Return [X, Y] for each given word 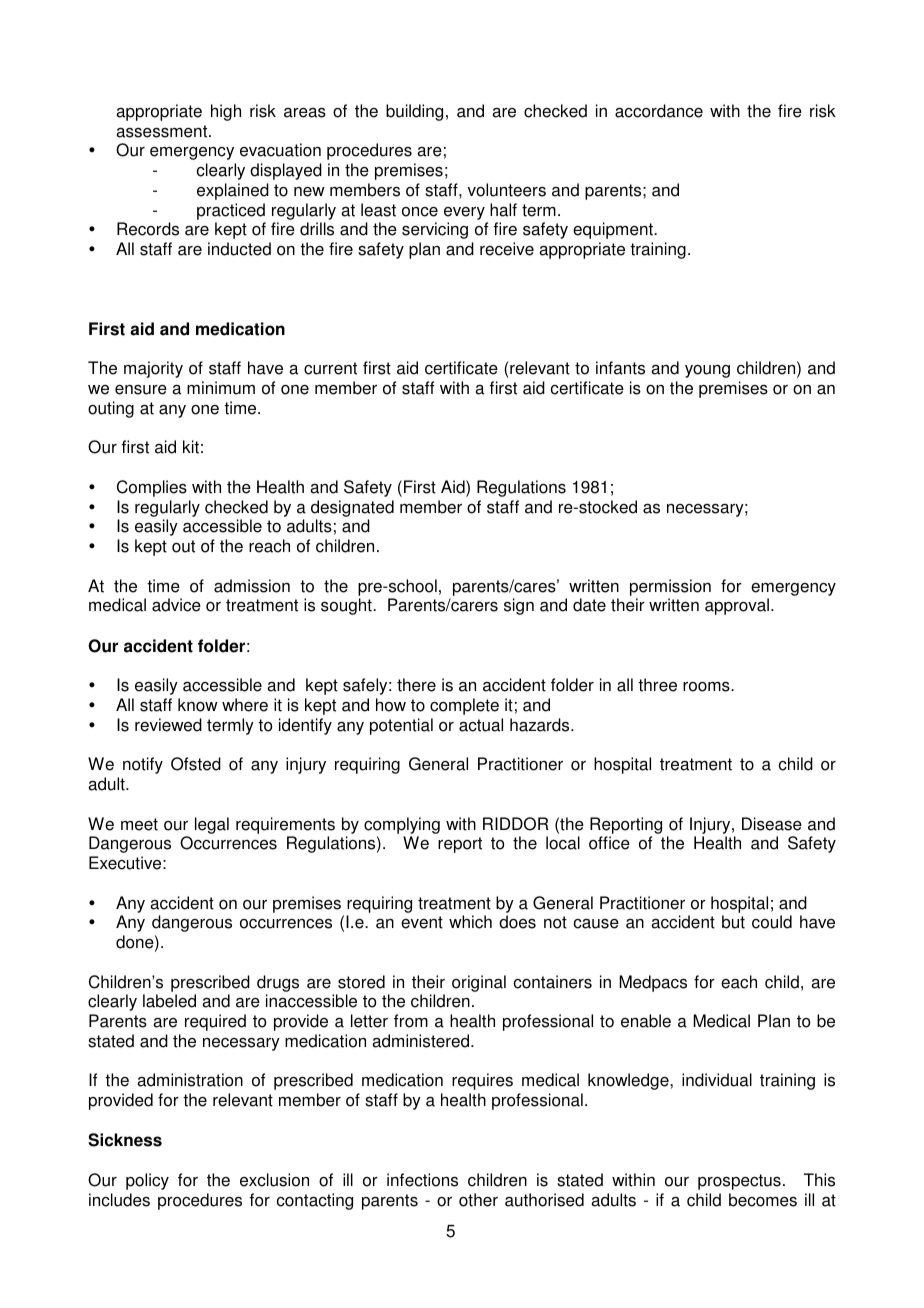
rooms [707, 687]
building [414, 112]
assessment [163, 131]
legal [212, 825]
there [416, 685]
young [707, 371]
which [470, 922]
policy [147, 1181]
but [733, 922]
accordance [659, 111]
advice [176, 605]
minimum [221, 388]
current [330, 368]
